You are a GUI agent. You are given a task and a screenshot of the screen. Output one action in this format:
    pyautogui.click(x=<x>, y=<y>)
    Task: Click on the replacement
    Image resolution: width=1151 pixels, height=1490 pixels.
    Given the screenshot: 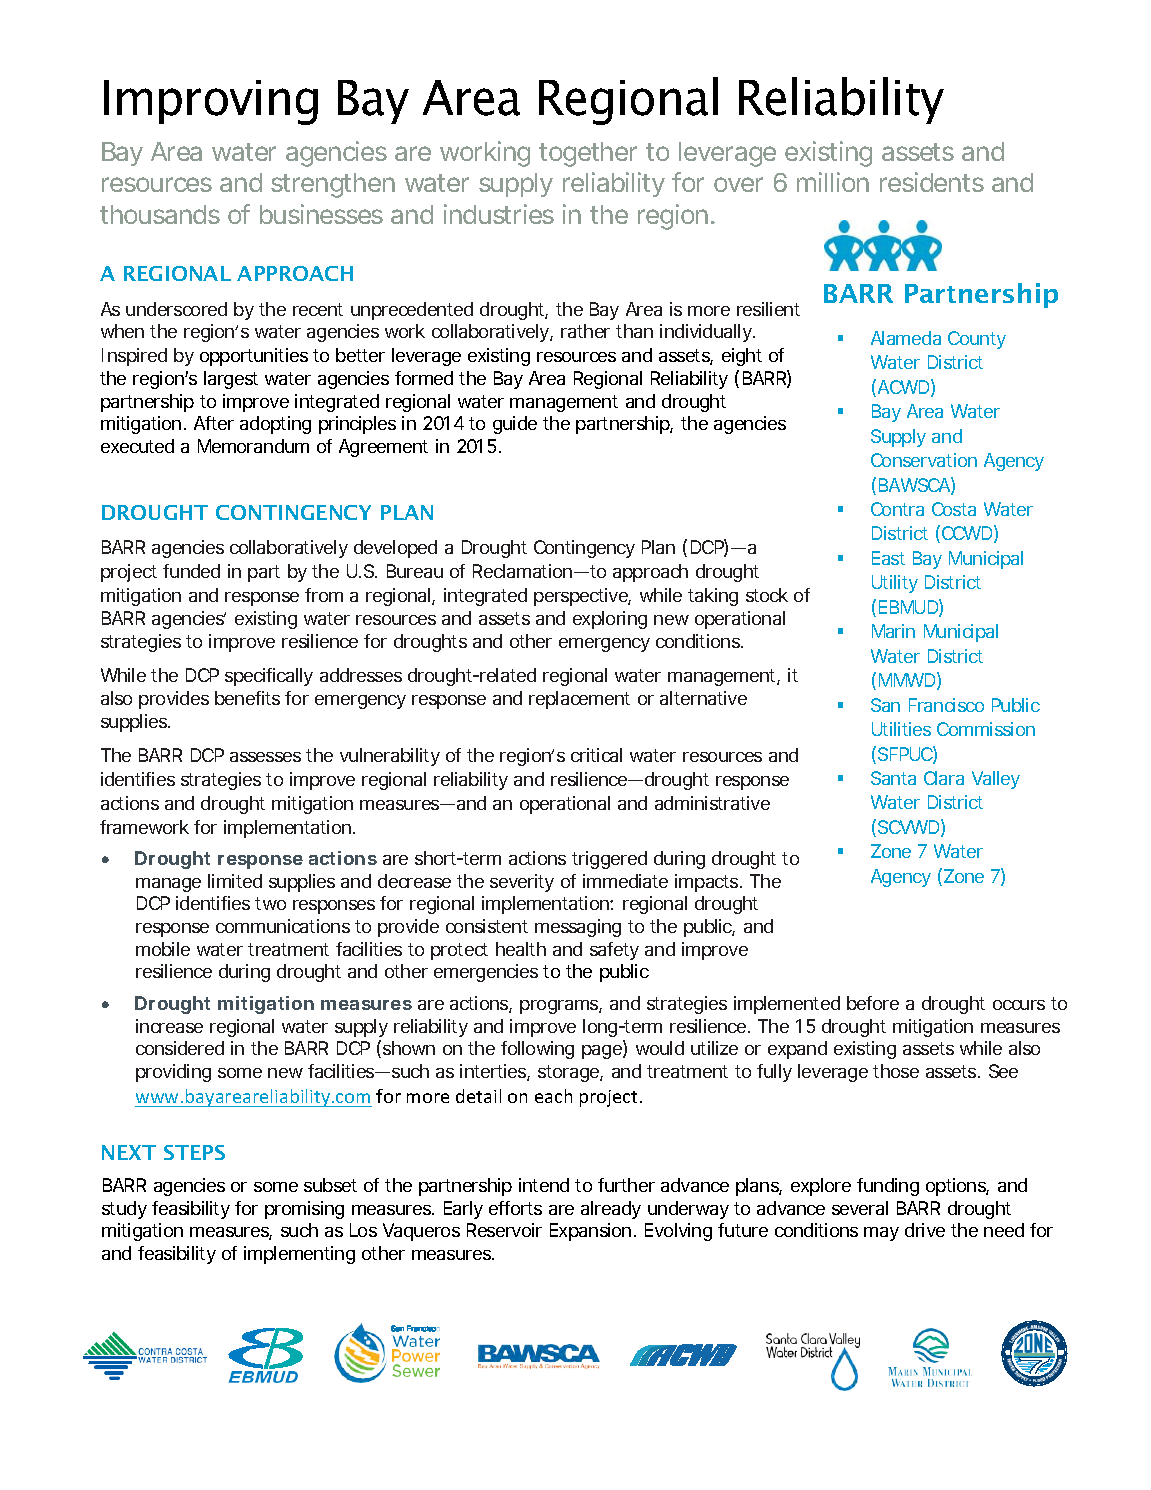 What is the action you would take?
    pyautogui.click(x=579, y=700)
